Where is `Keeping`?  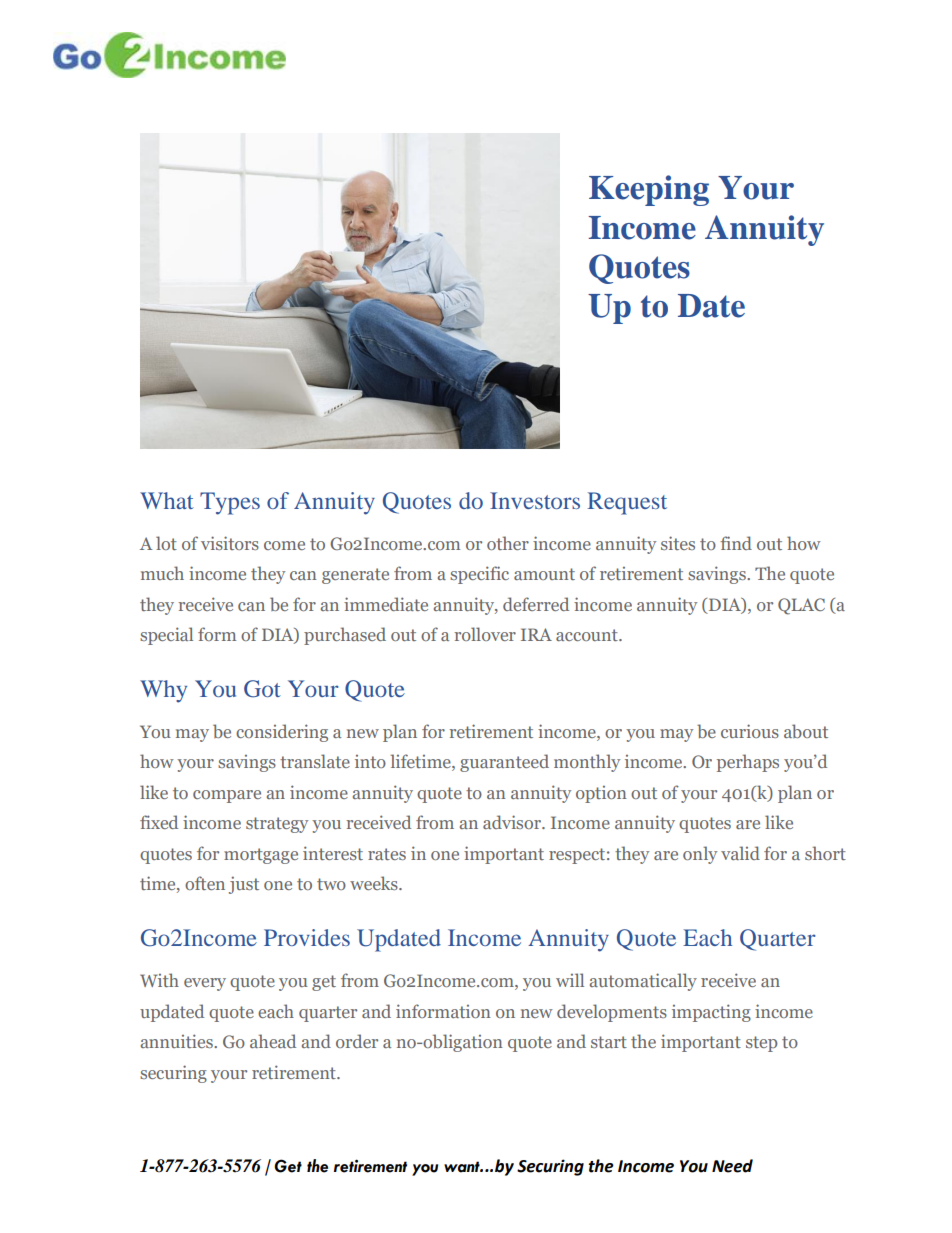 Keeping is located at coordinates (649, 190).
